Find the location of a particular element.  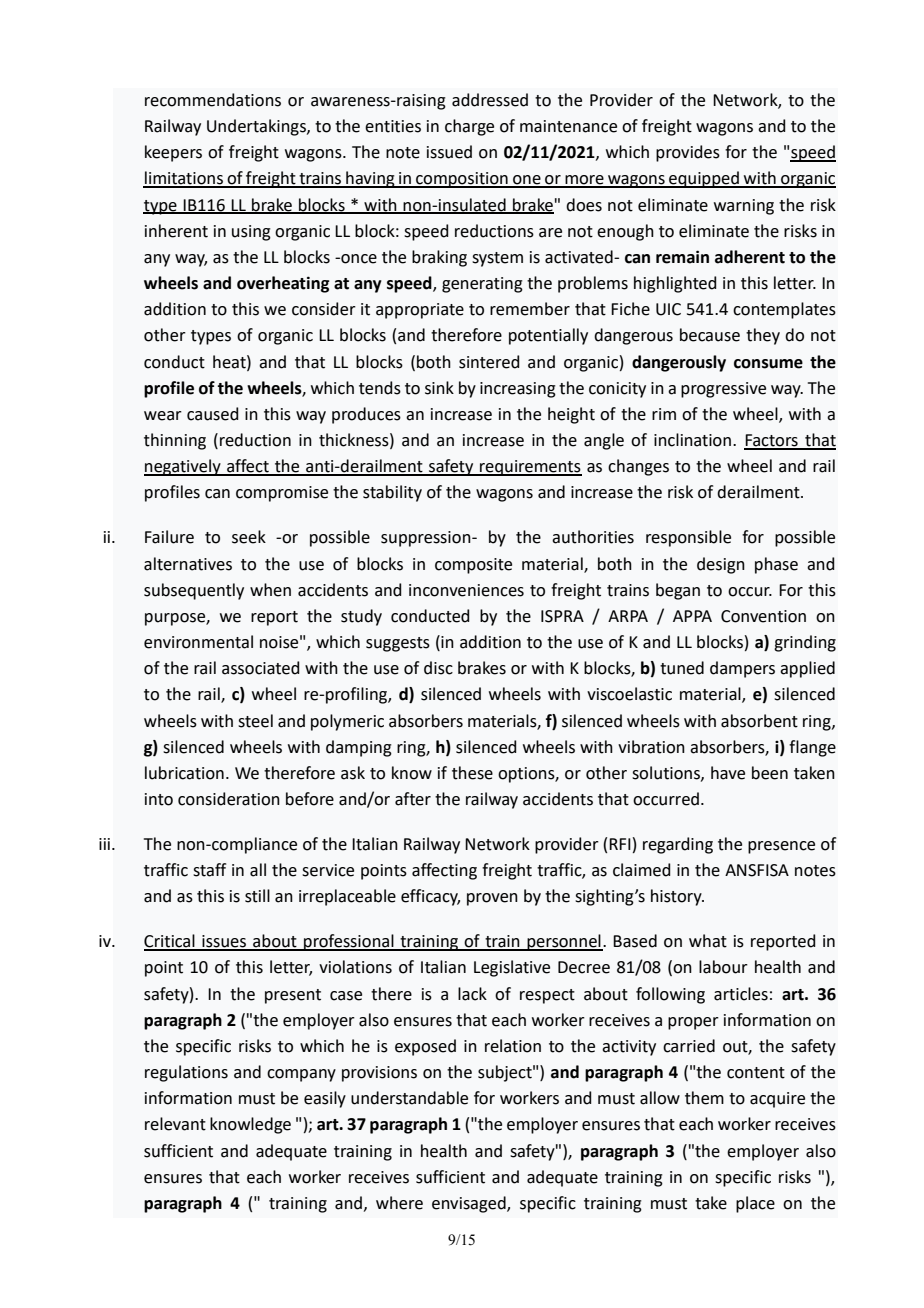

what is located at coordinates (708, 941).
